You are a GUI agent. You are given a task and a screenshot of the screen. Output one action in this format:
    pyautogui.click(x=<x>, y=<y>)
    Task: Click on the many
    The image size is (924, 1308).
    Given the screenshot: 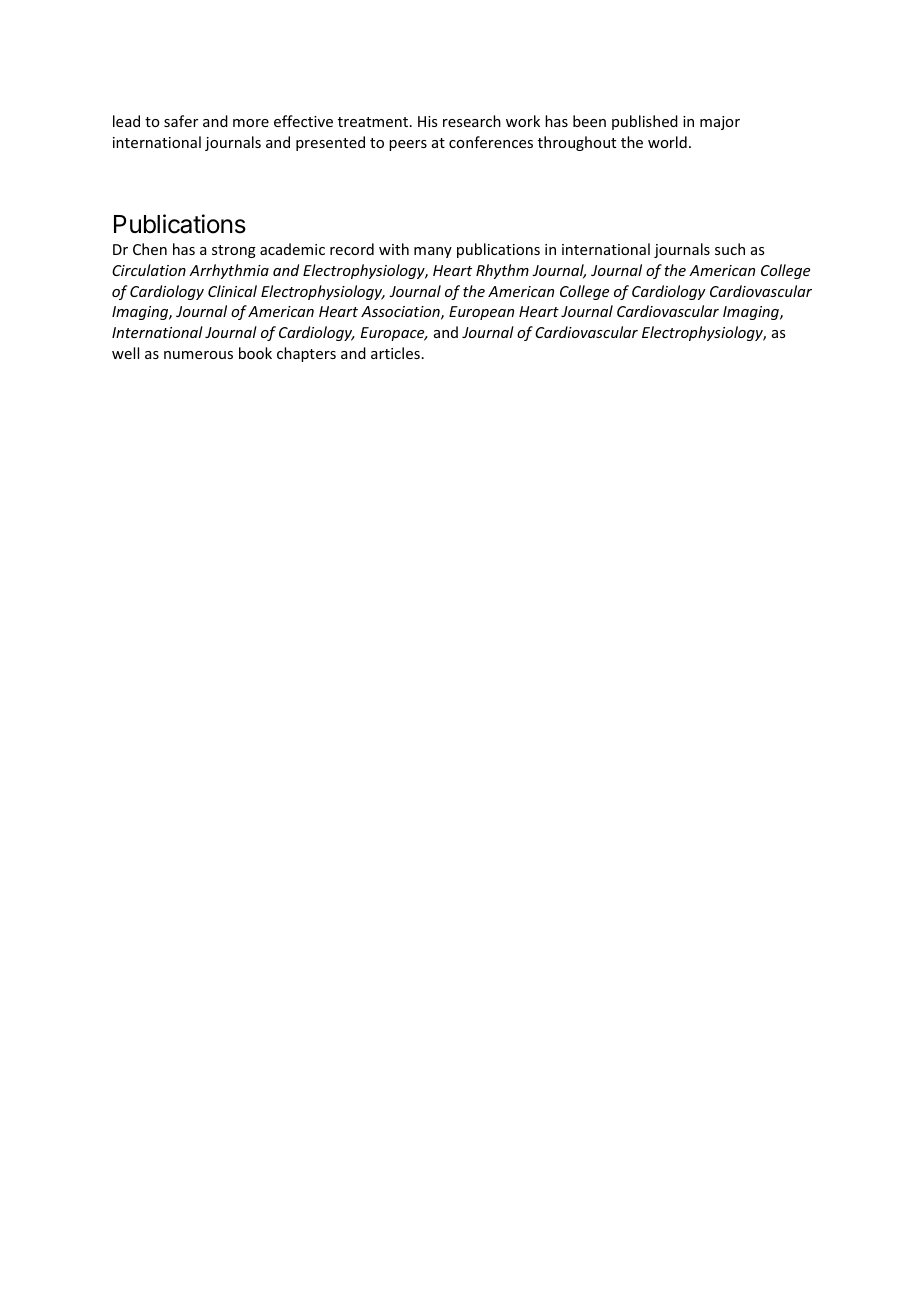 What is the action you would take?
    pyautogui.click(x=433, y=252)
